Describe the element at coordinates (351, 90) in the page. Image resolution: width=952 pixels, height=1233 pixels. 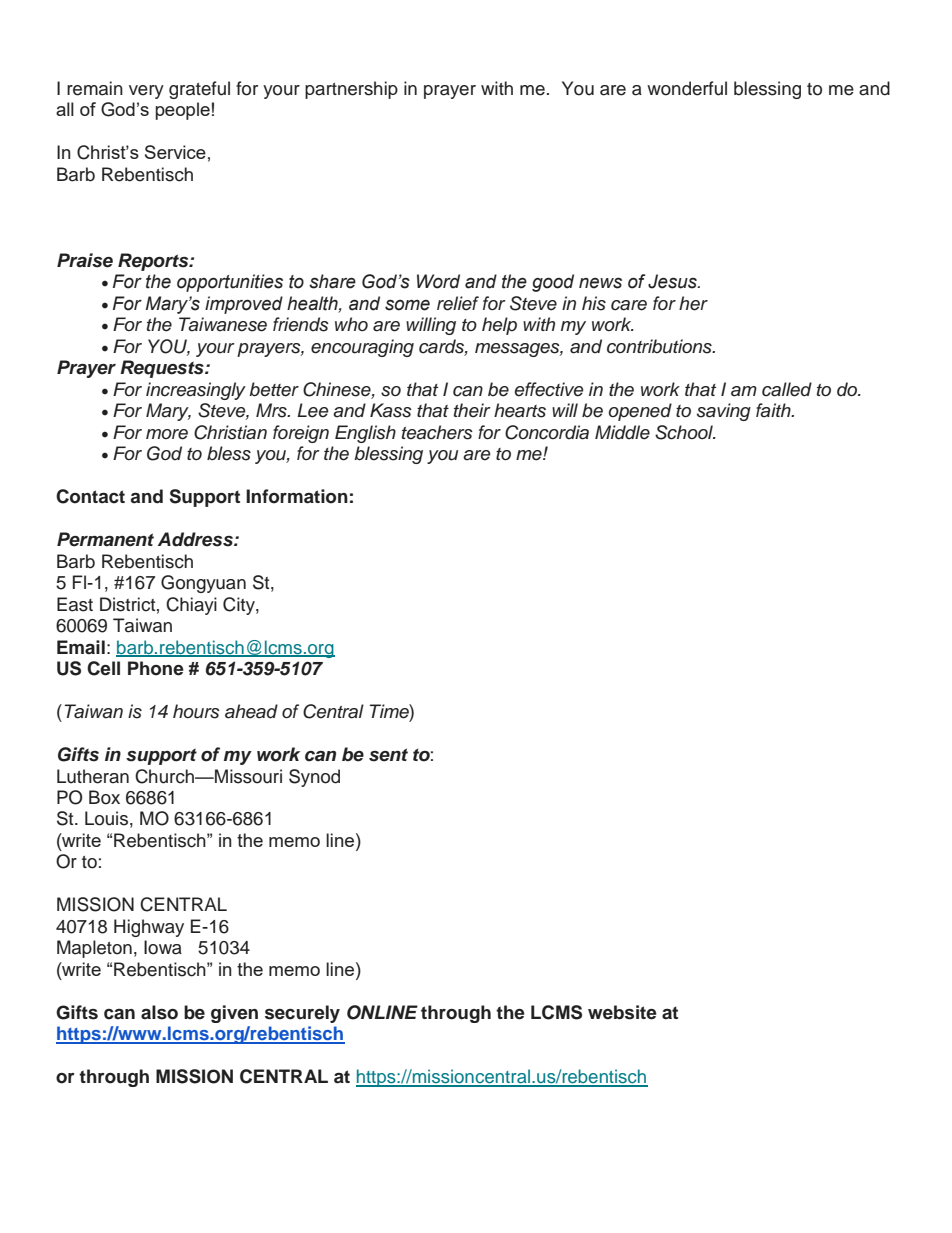
I see `partnership` at that location.
